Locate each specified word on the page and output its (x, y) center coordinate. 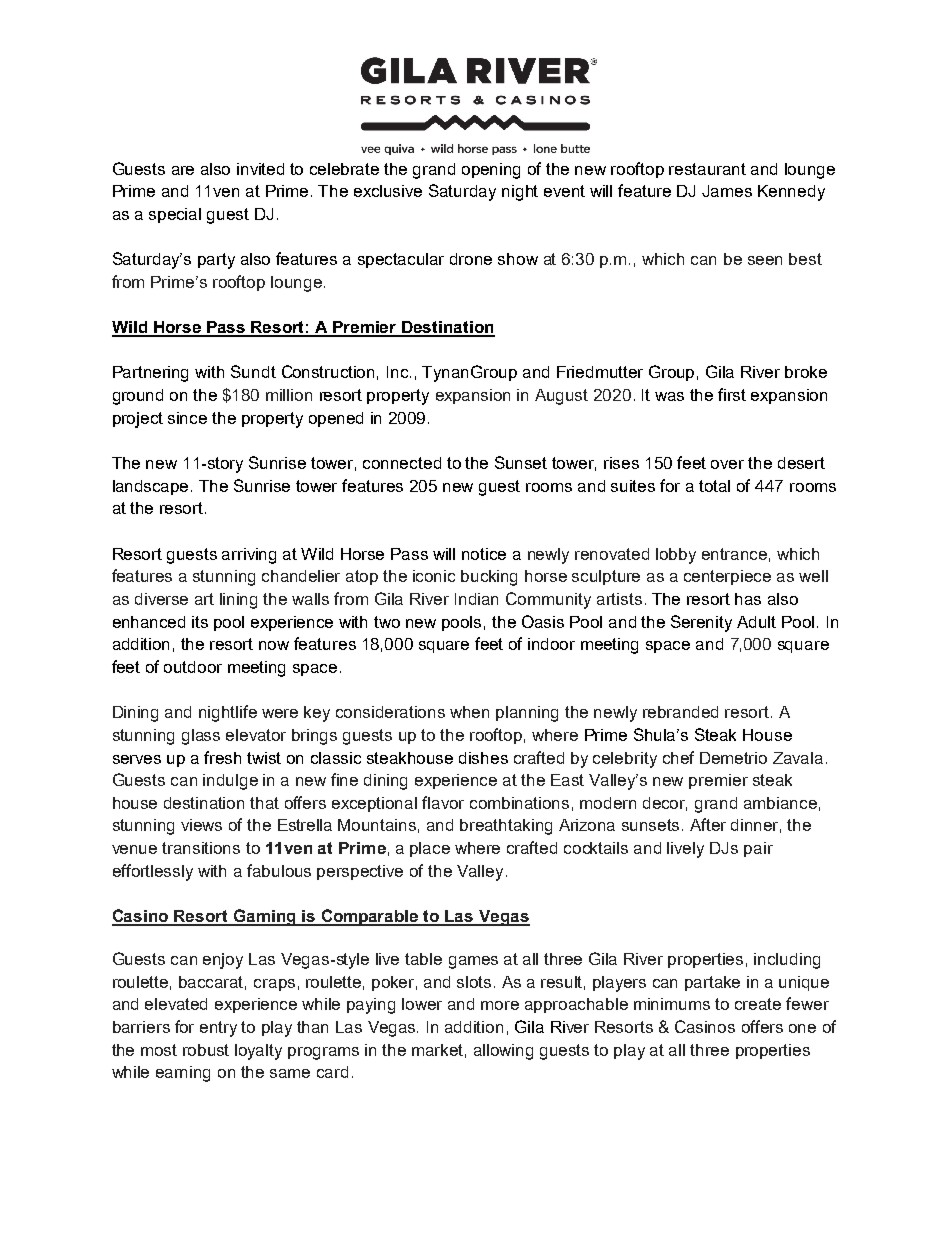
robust (206, 1050)
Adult (756, 622)
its (200, 622)
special (175, 215)
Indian (476, 599)
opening (491, 171)
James (727, 191)
